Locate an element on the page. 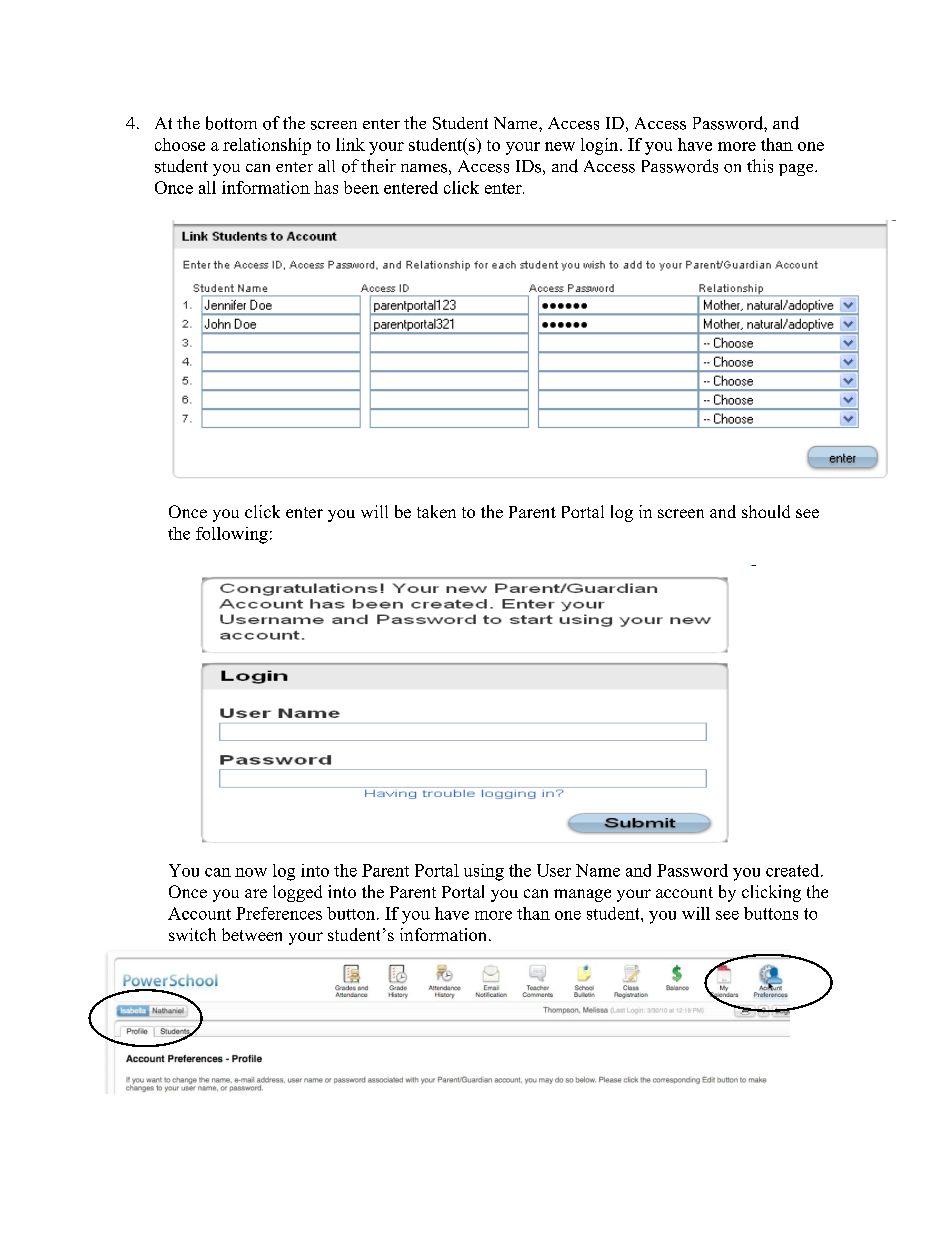  using is located at coordinates (484, 872).
